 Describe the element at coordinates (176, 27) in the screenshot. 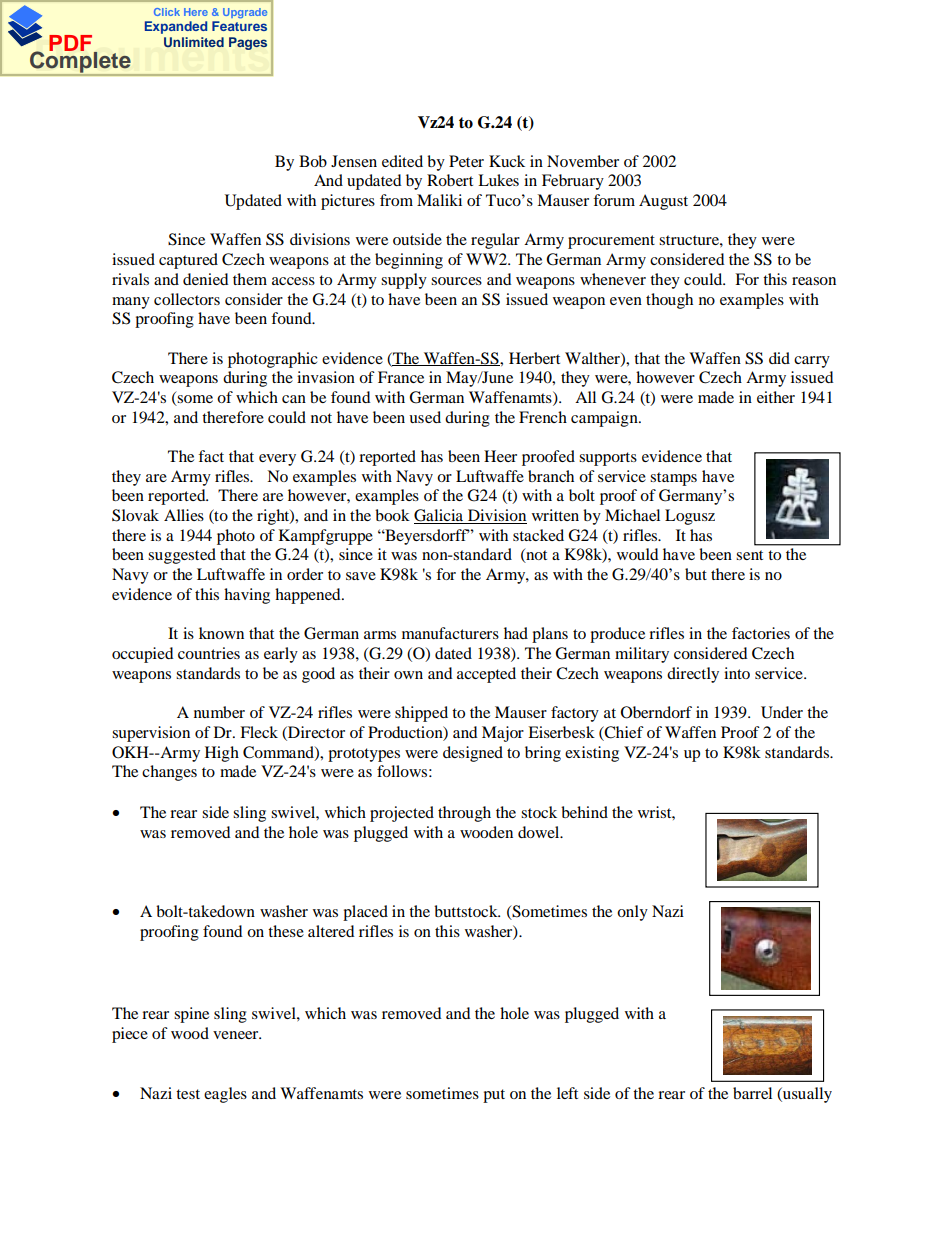

I see `Expanded` at that location.
